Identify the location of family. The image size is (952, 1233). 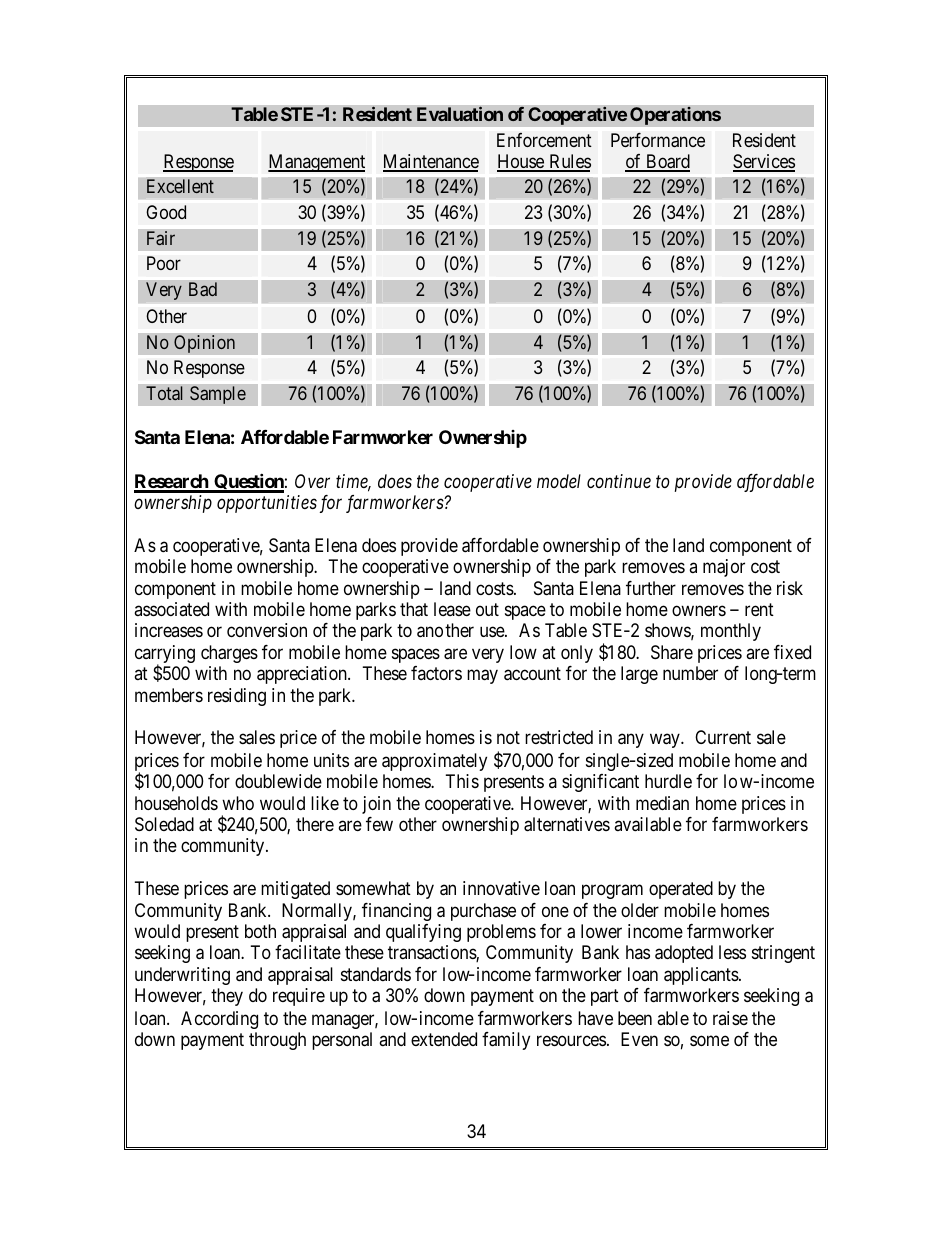
(506, 1041).
